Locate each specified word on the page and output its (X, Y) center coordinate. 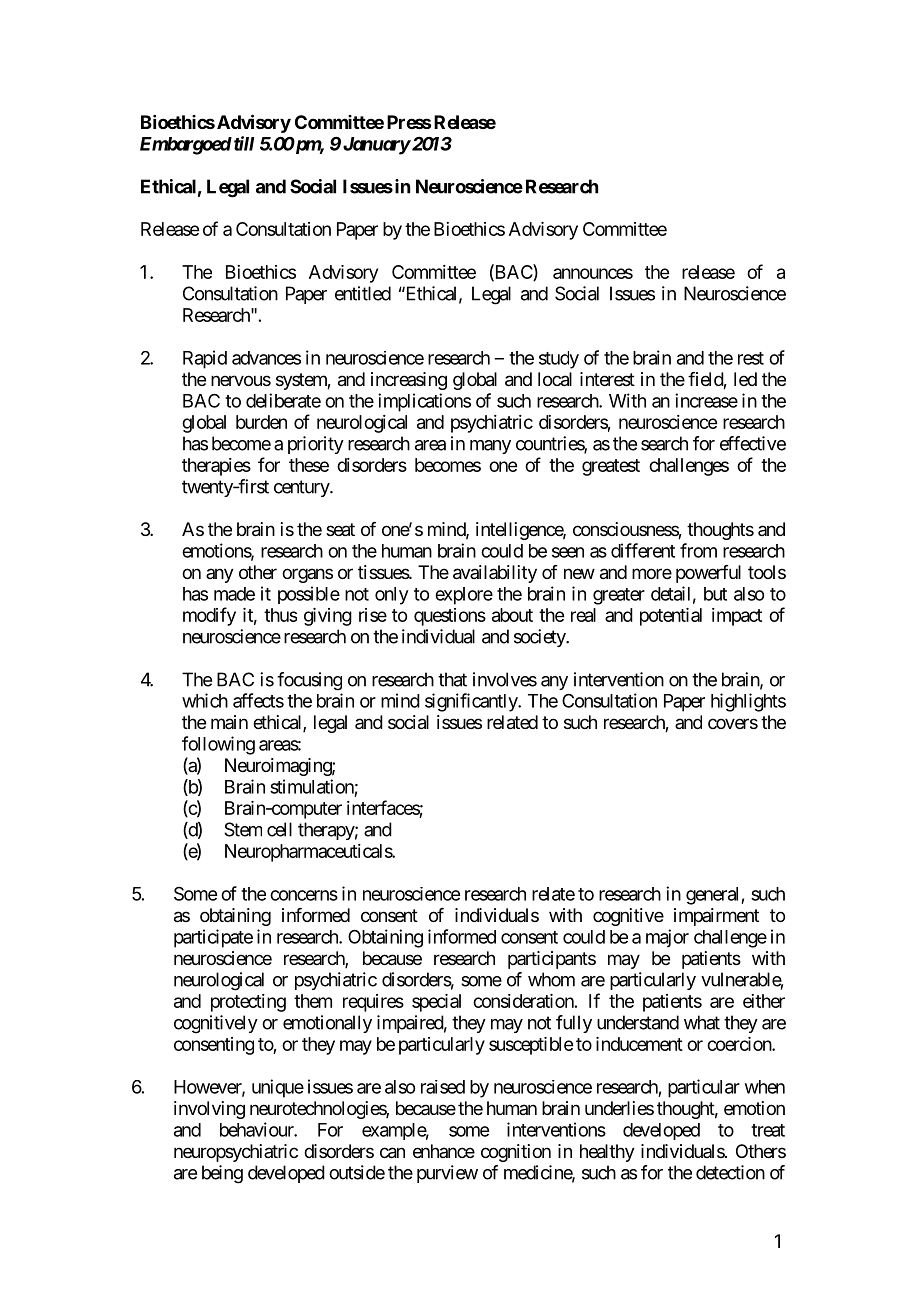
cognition (516, 1153)
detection (730, 1172)
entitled (363, 293)
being (222, 1174)
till (243, 143)
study (559, 360)
